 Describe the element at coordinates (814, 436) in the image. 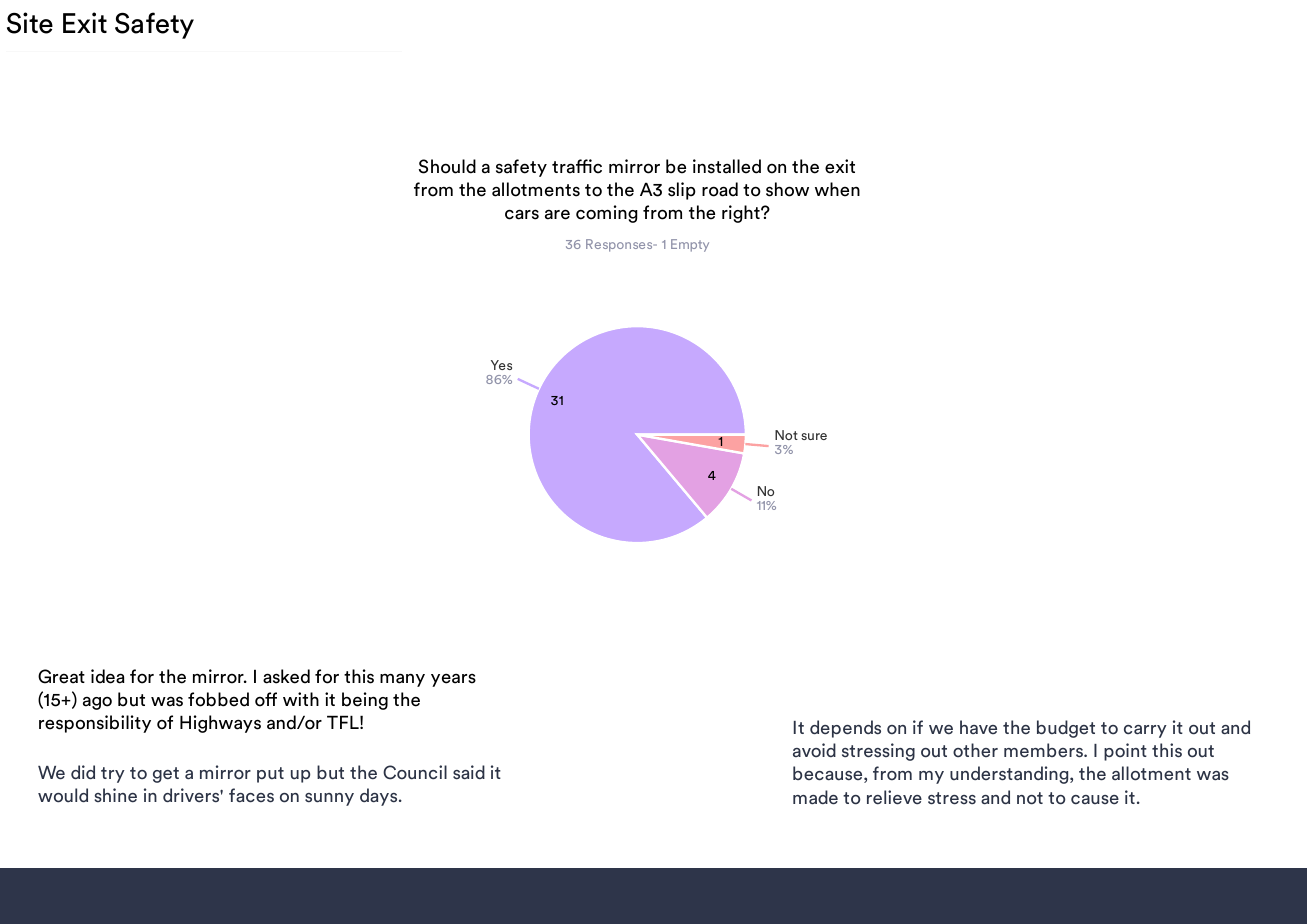

I see `sure` at that location.
